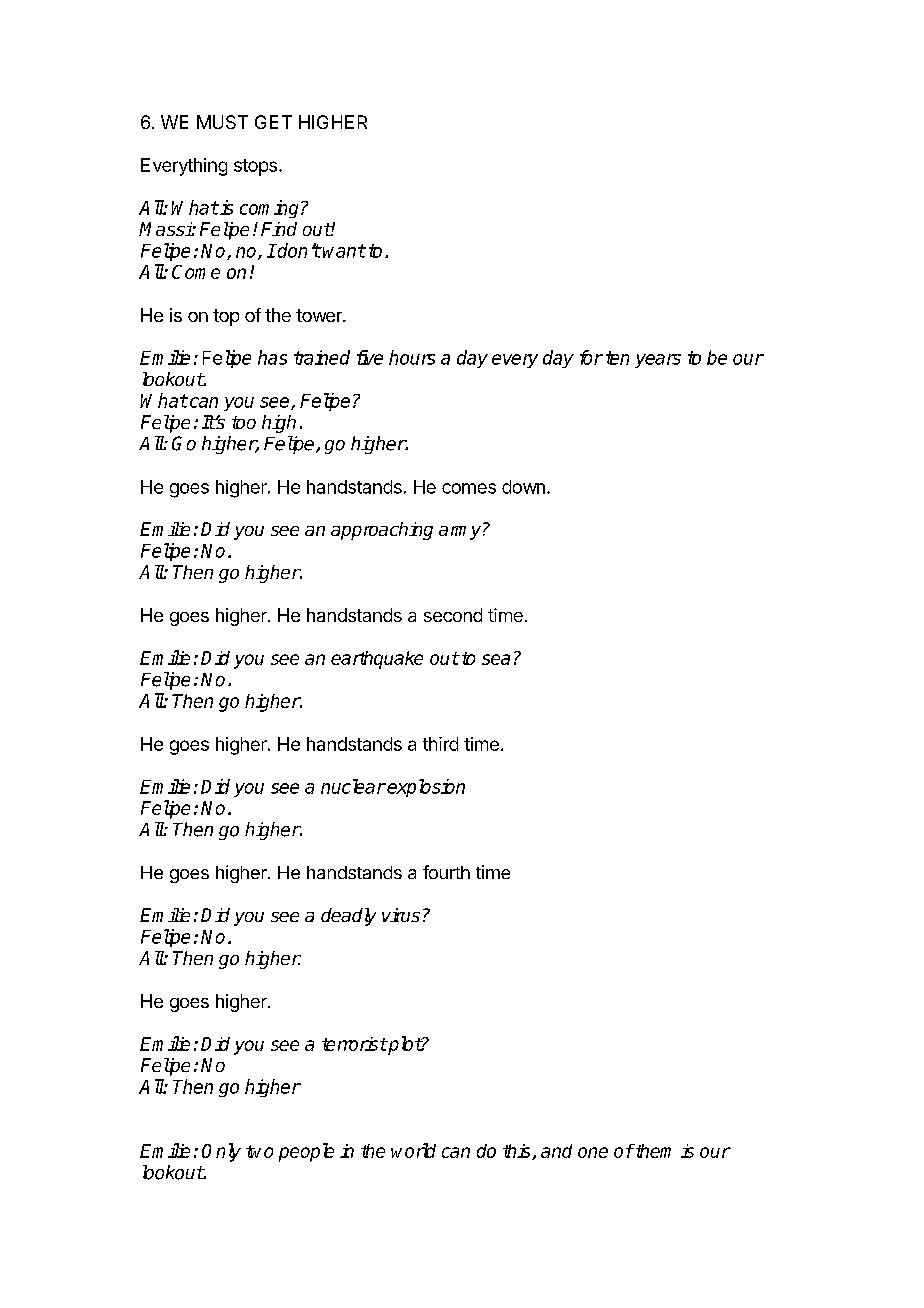 The image size is (924, 1308). What do you see at coordinates (593, 1152) in the screenshot?
I see `one` at bounding box center [593, 1152].
